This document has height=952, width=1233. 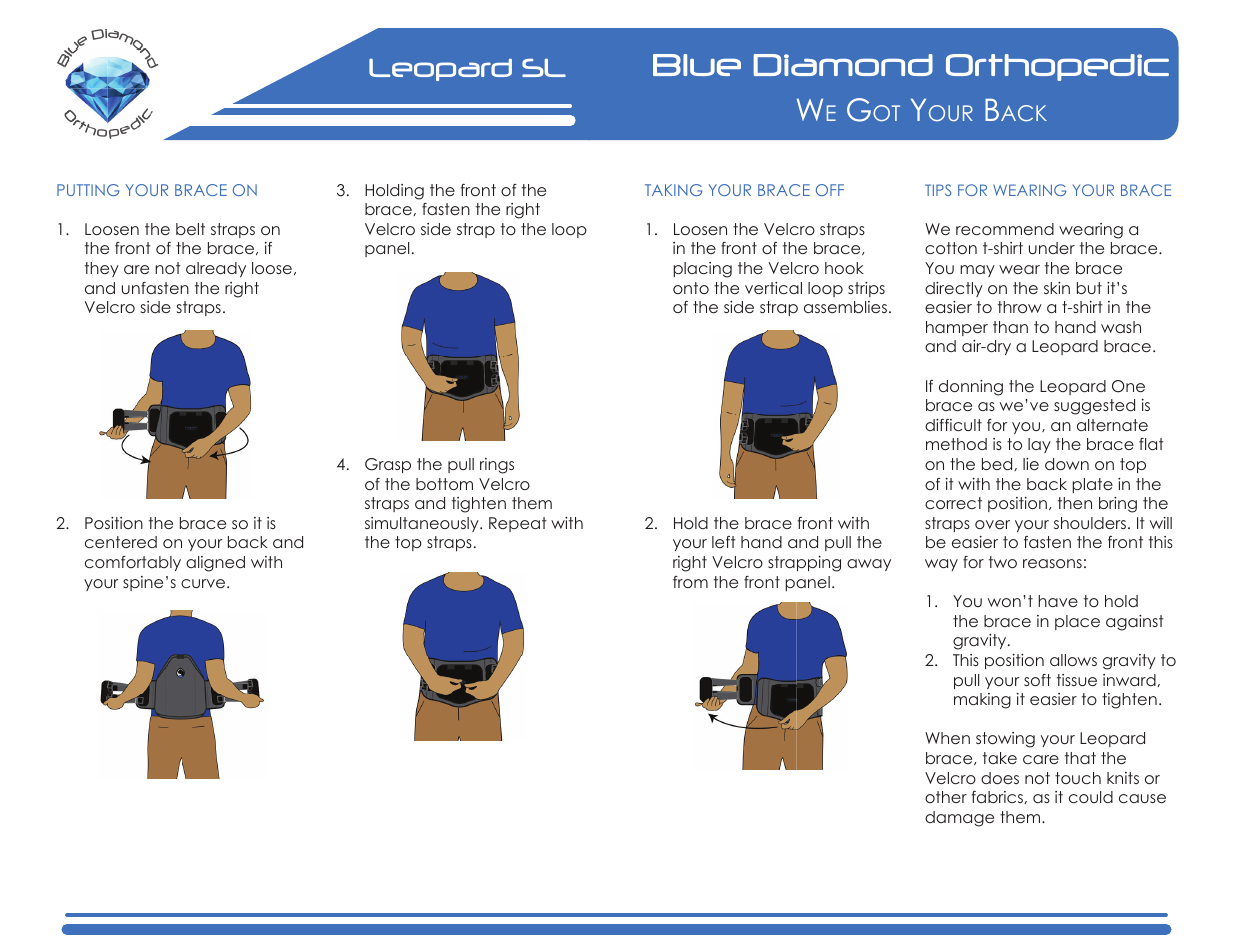 What do you see at coordinates (497, 466) in the document?
I see `rings` at bounding box center [497, 466].
